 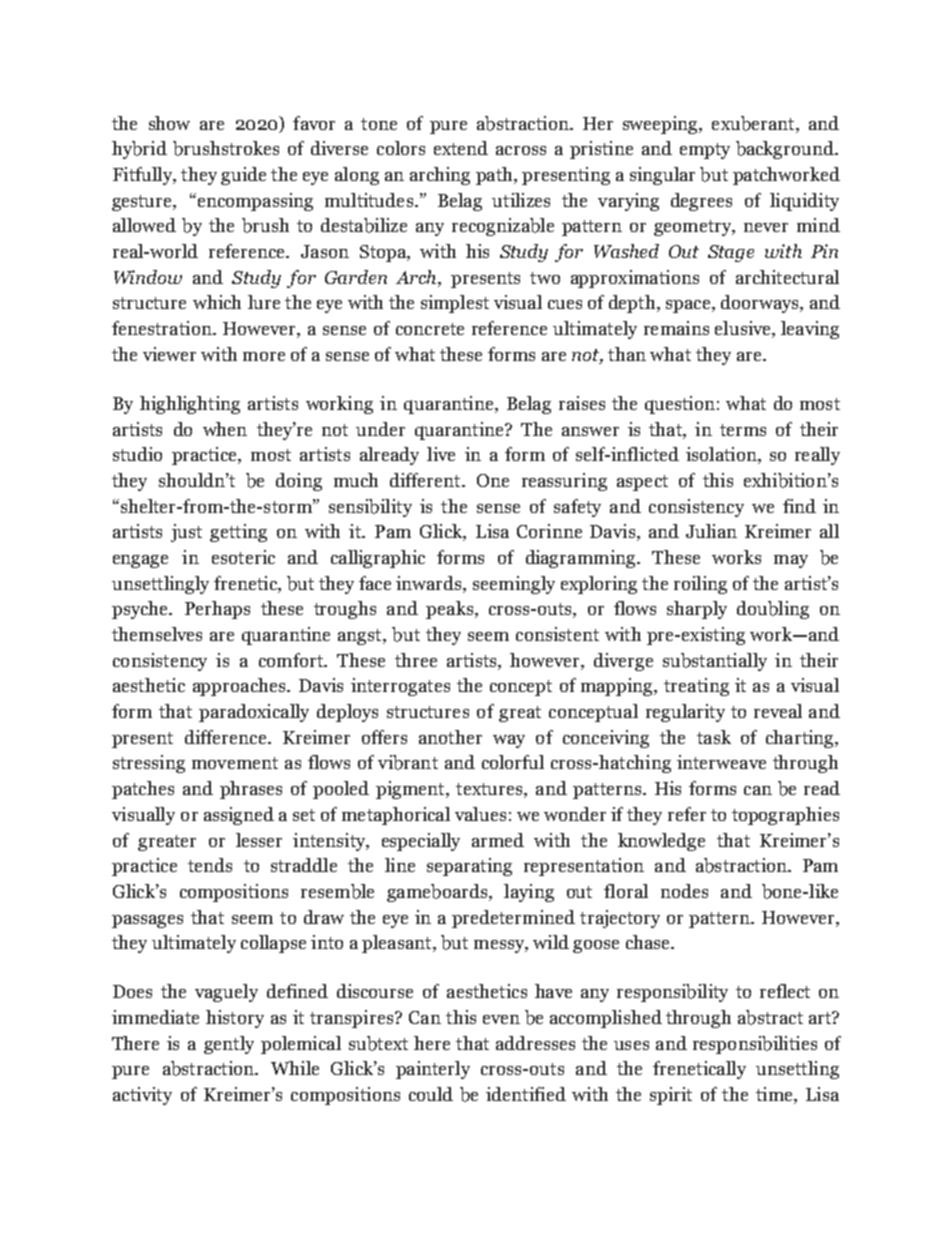 I want to click on gently, so click(x=229, y=1045).
